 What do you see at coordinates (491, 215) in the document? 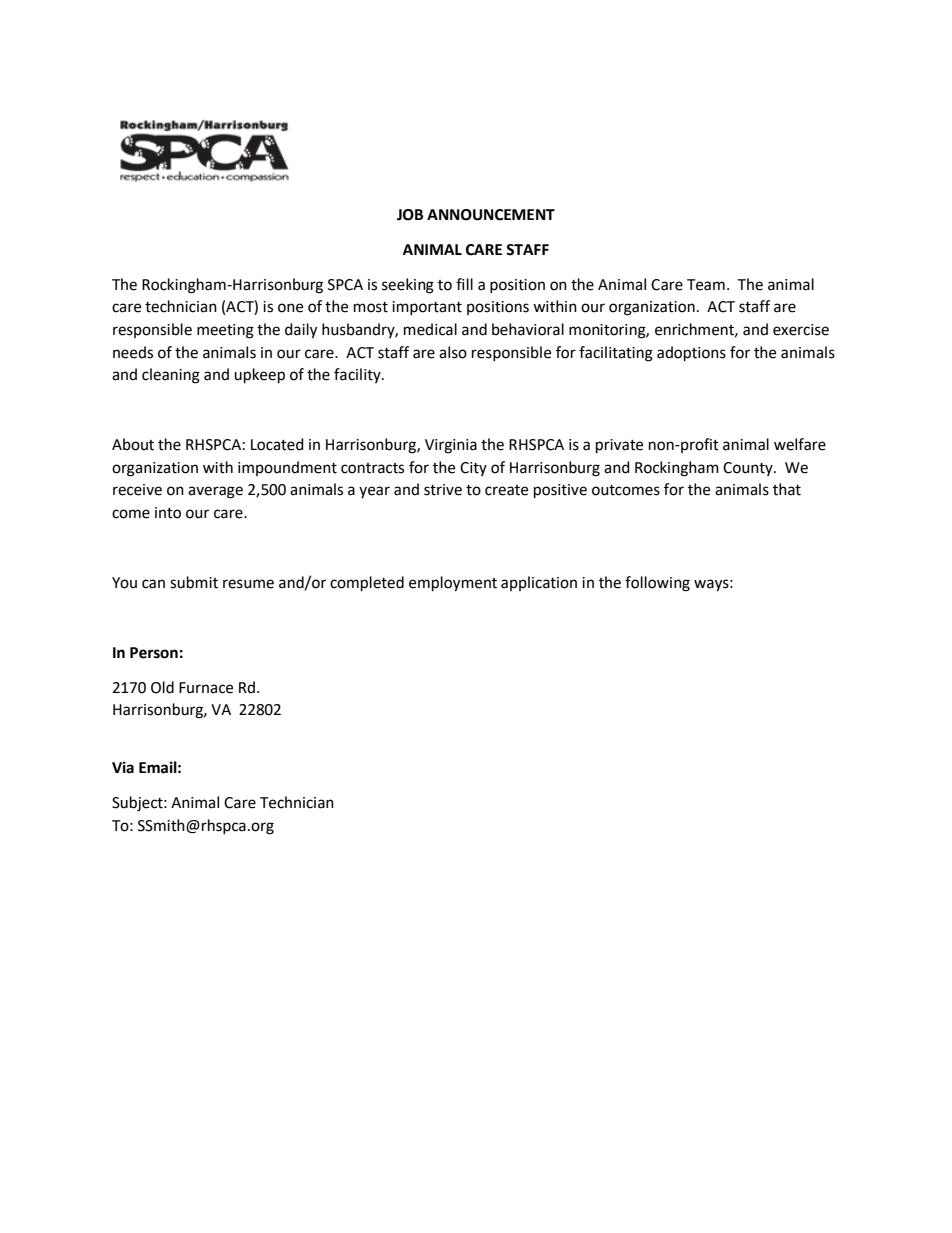
I see `ANNOUNCEMENT` at bounding box center [491, 215].
